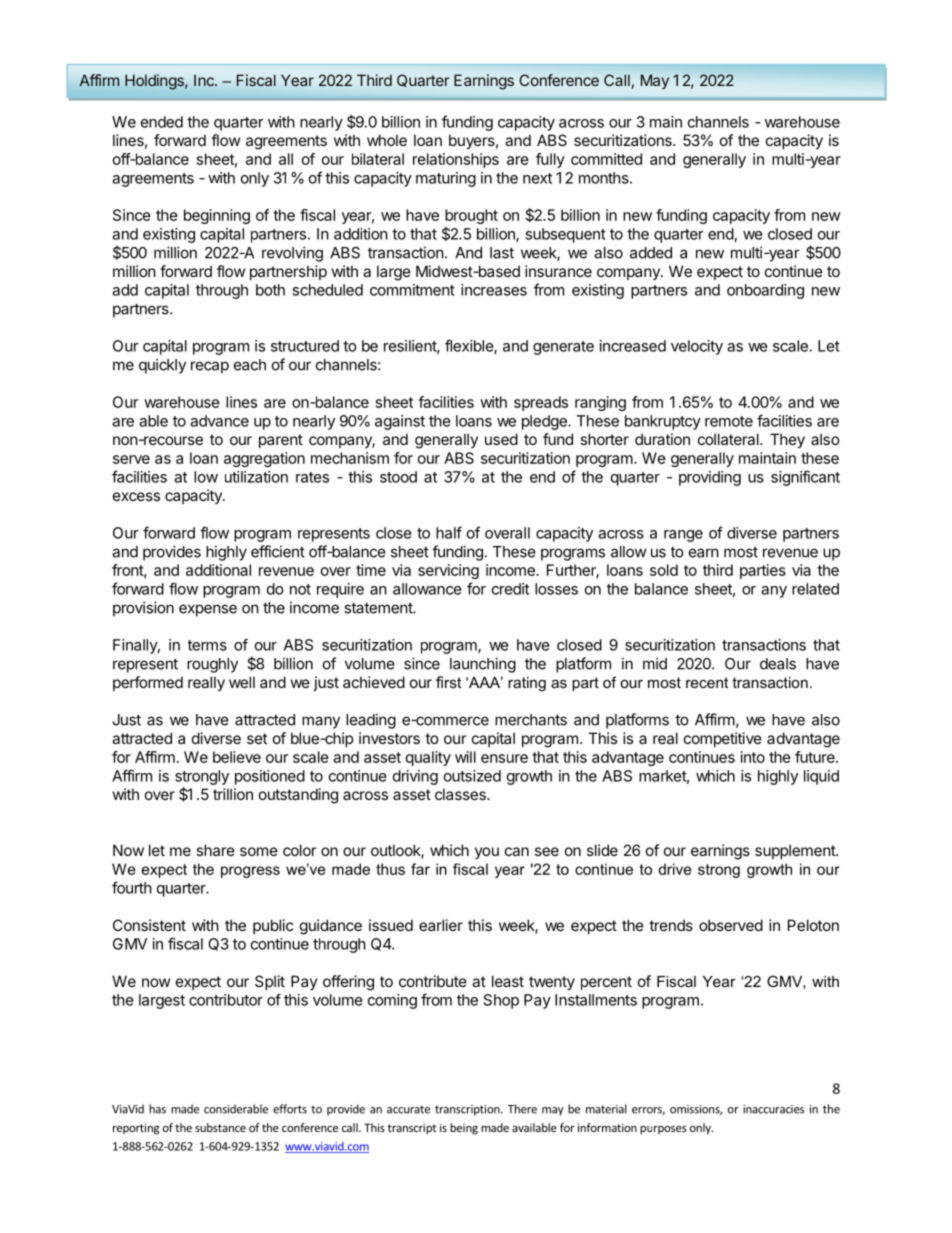  What do you see at coordinates (487, 853) in the screenshot?
I see `you` at bounding box center [487, 853].
